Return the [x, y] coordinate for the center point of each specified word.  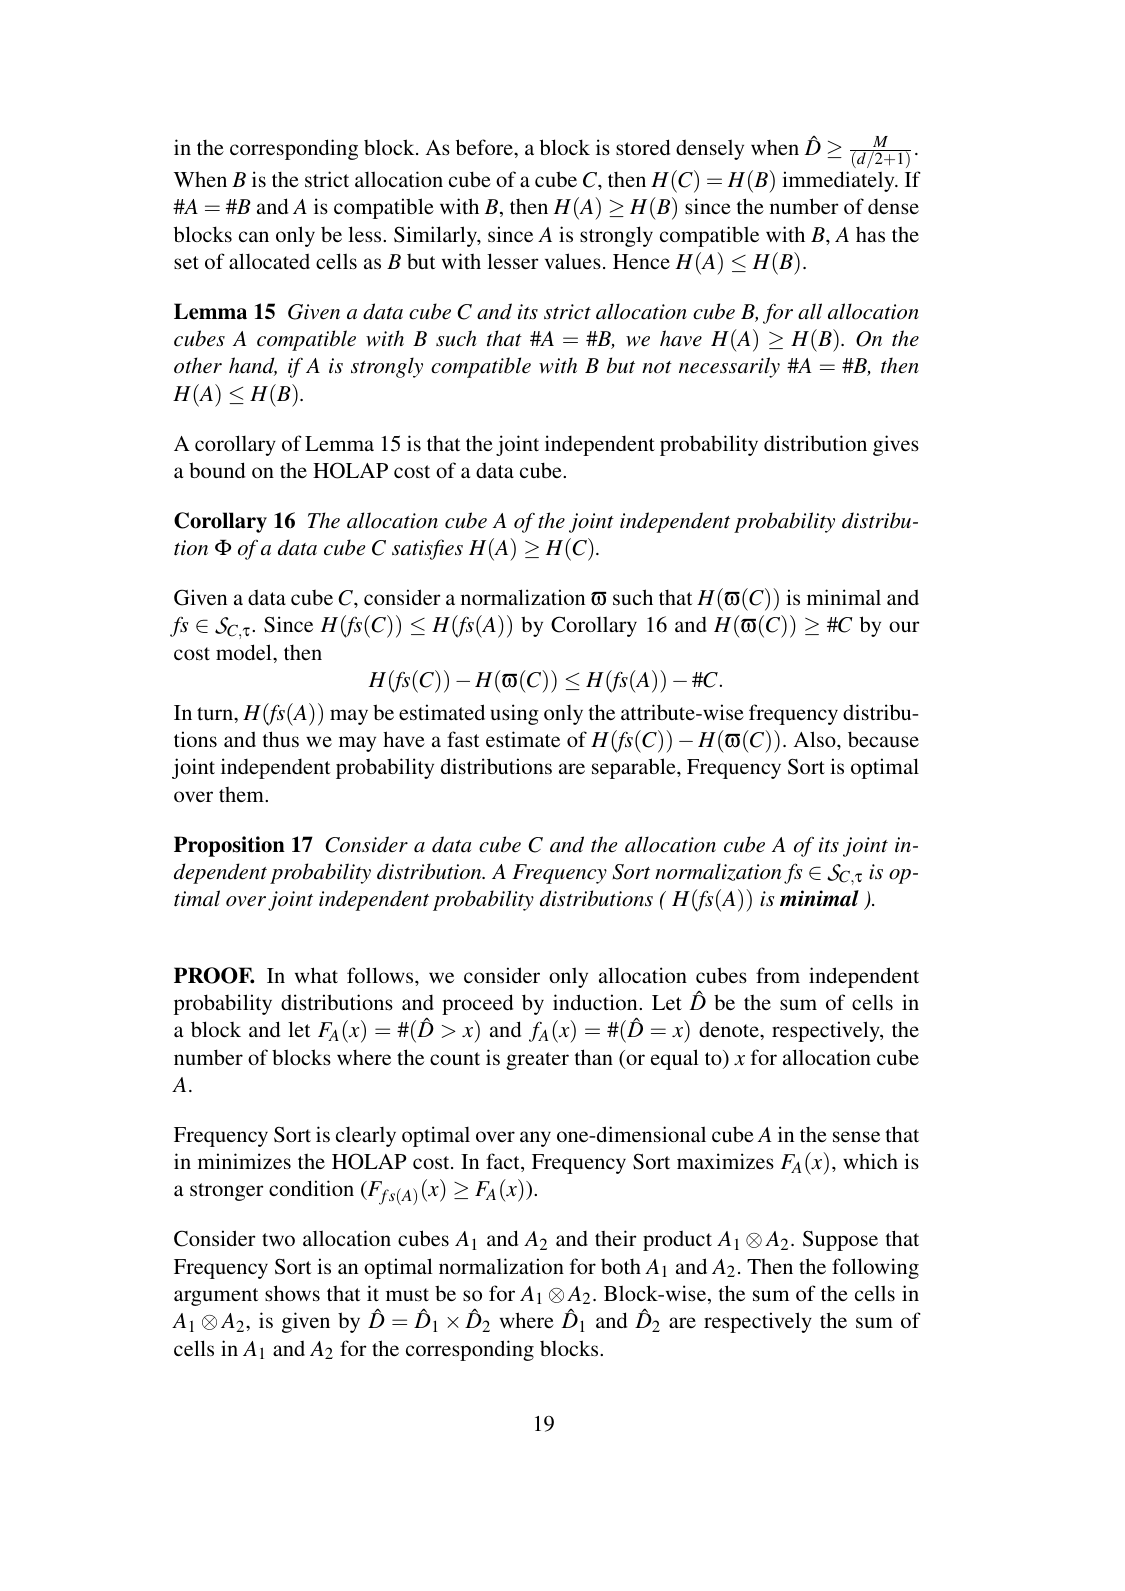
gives [896, 445]
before [485, 147]
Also [815, 739]
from [778, 975]
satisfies [427, 549]
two [278, 1239]
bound [217, 470]
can [254, 236]
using [515, 714]
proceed [477, 1004]
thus [281, 739]
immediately [839, 181]
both [621, 1266]
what [316, 975]
